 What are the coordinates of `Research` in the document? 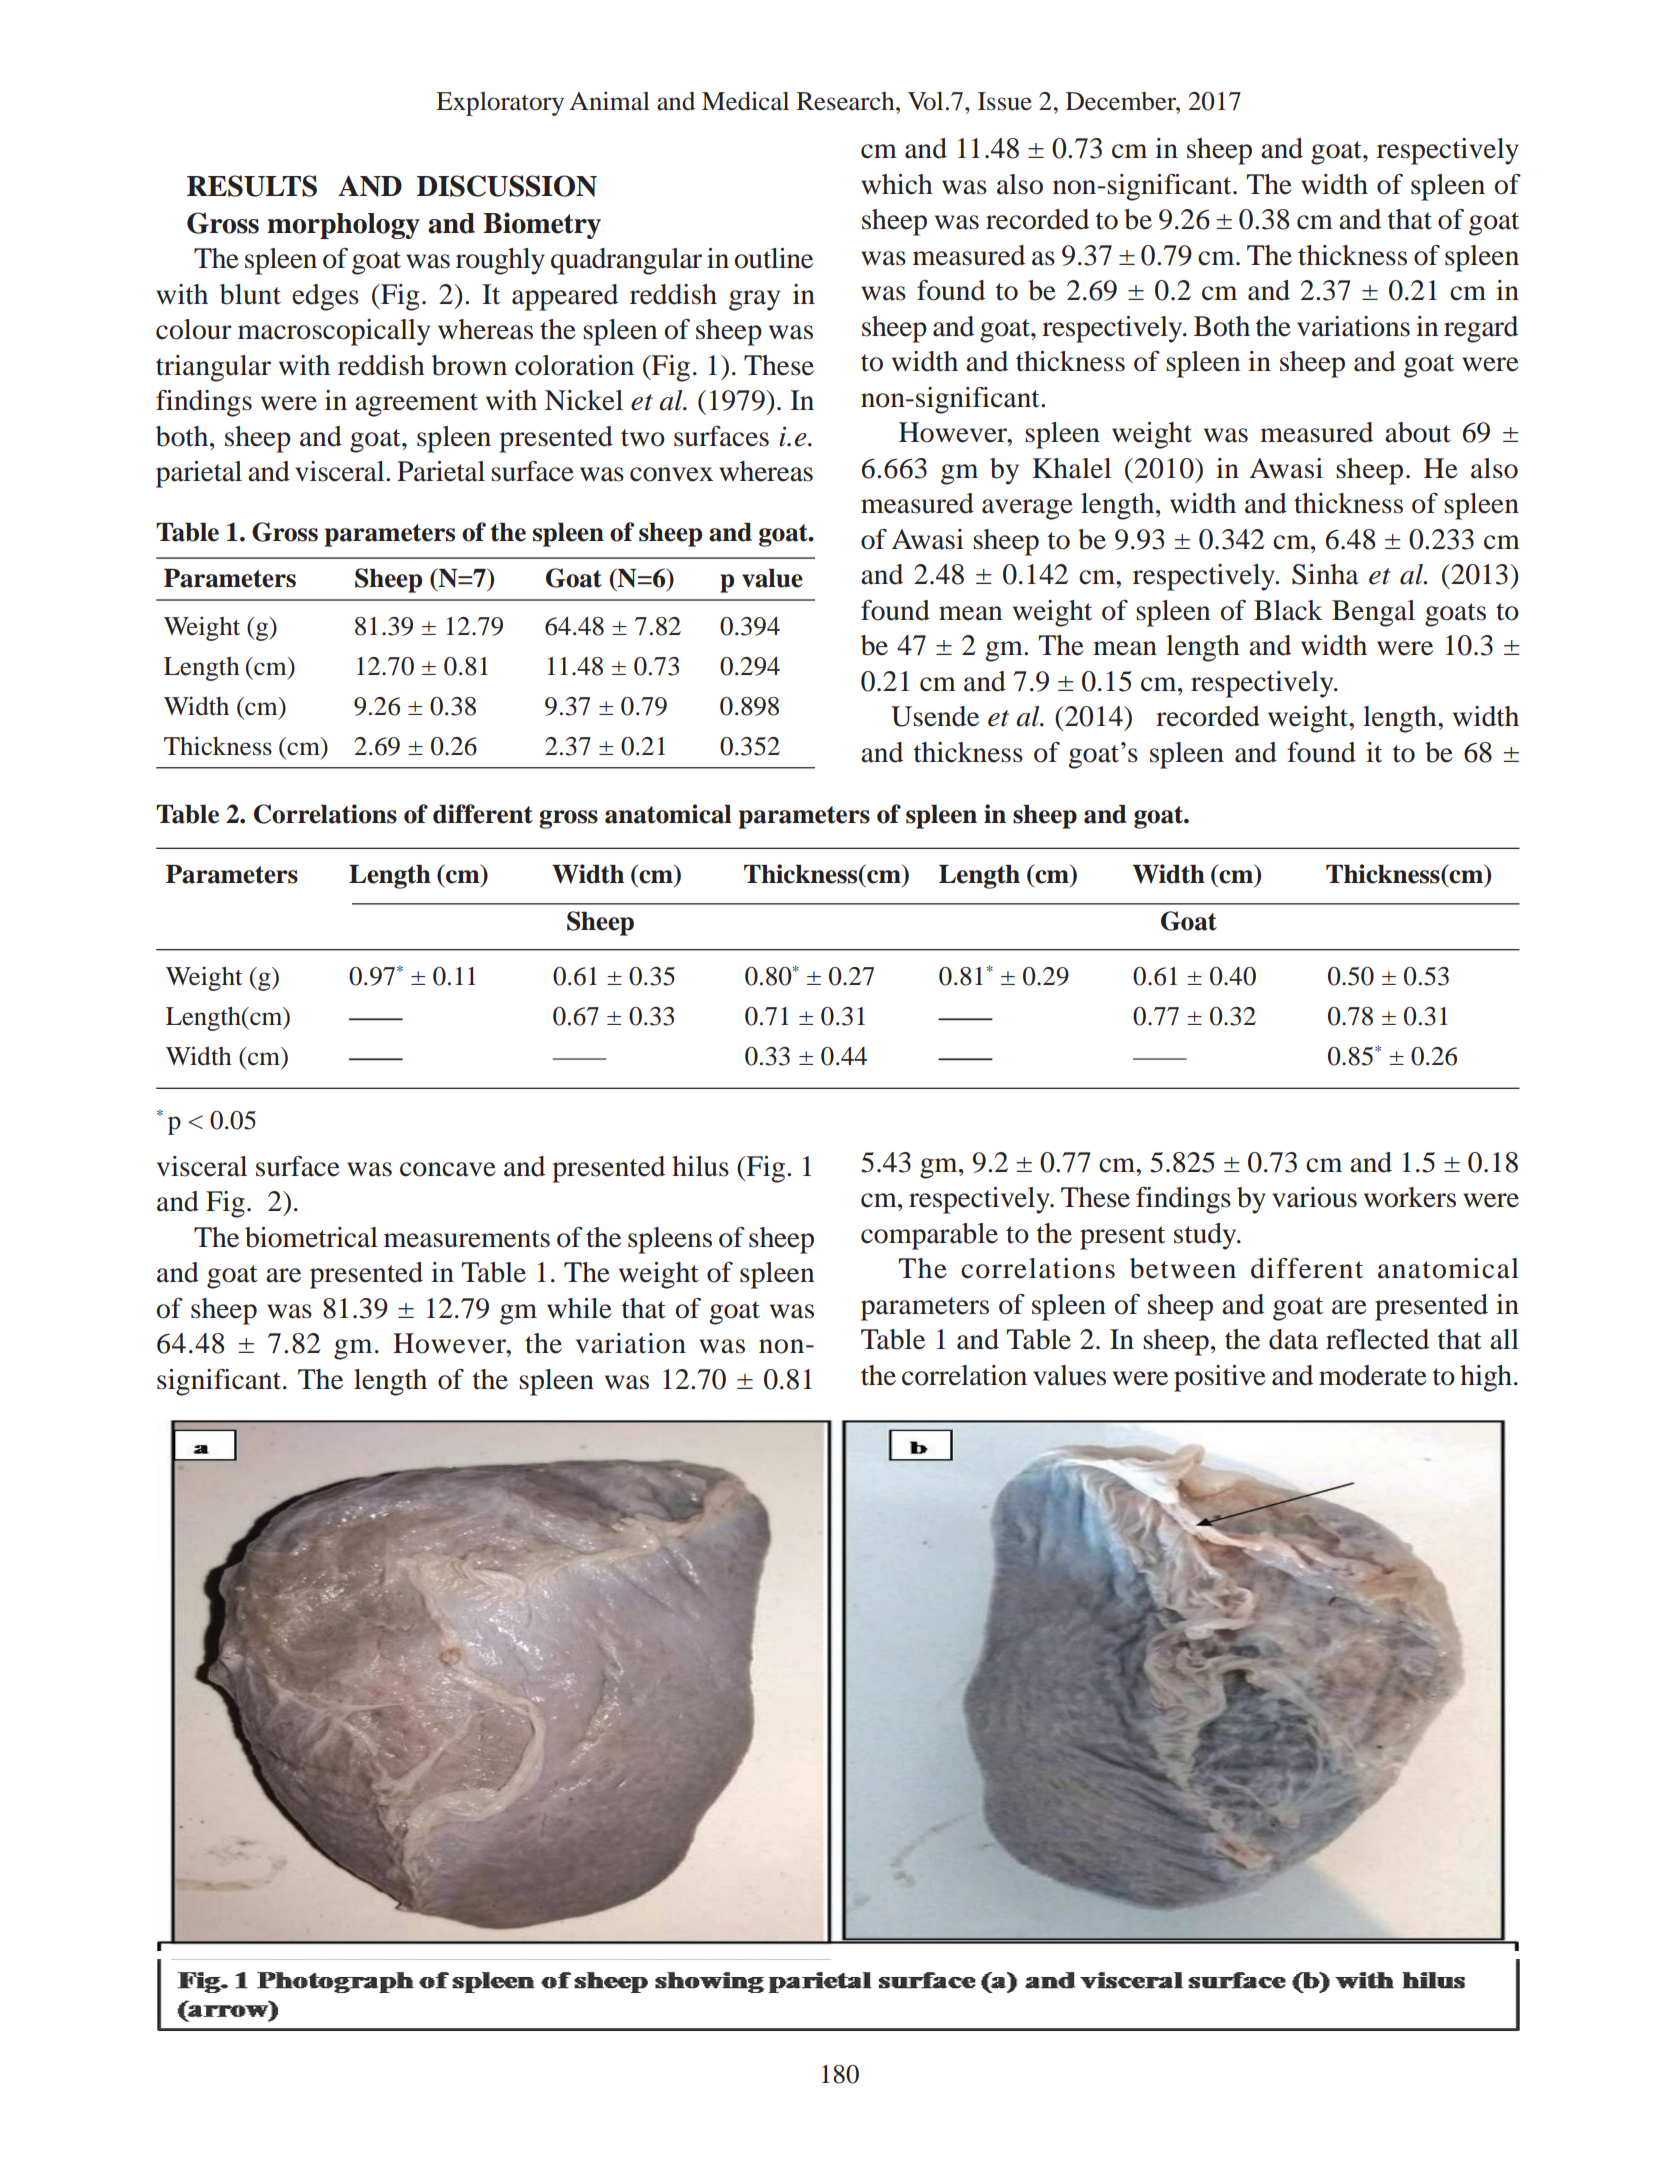 It's located at (847, 101).
